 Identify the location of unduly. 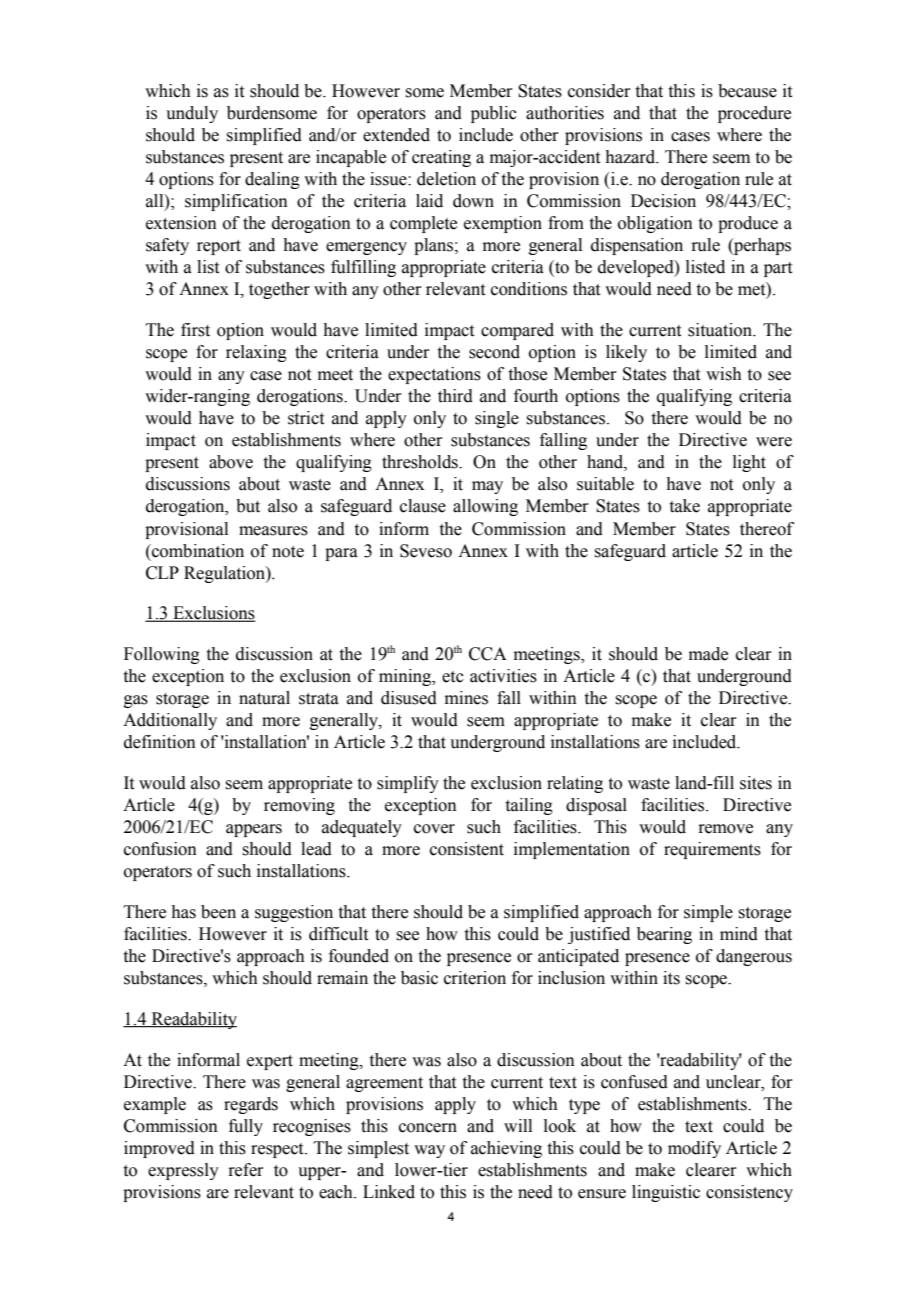
(192, 114).
